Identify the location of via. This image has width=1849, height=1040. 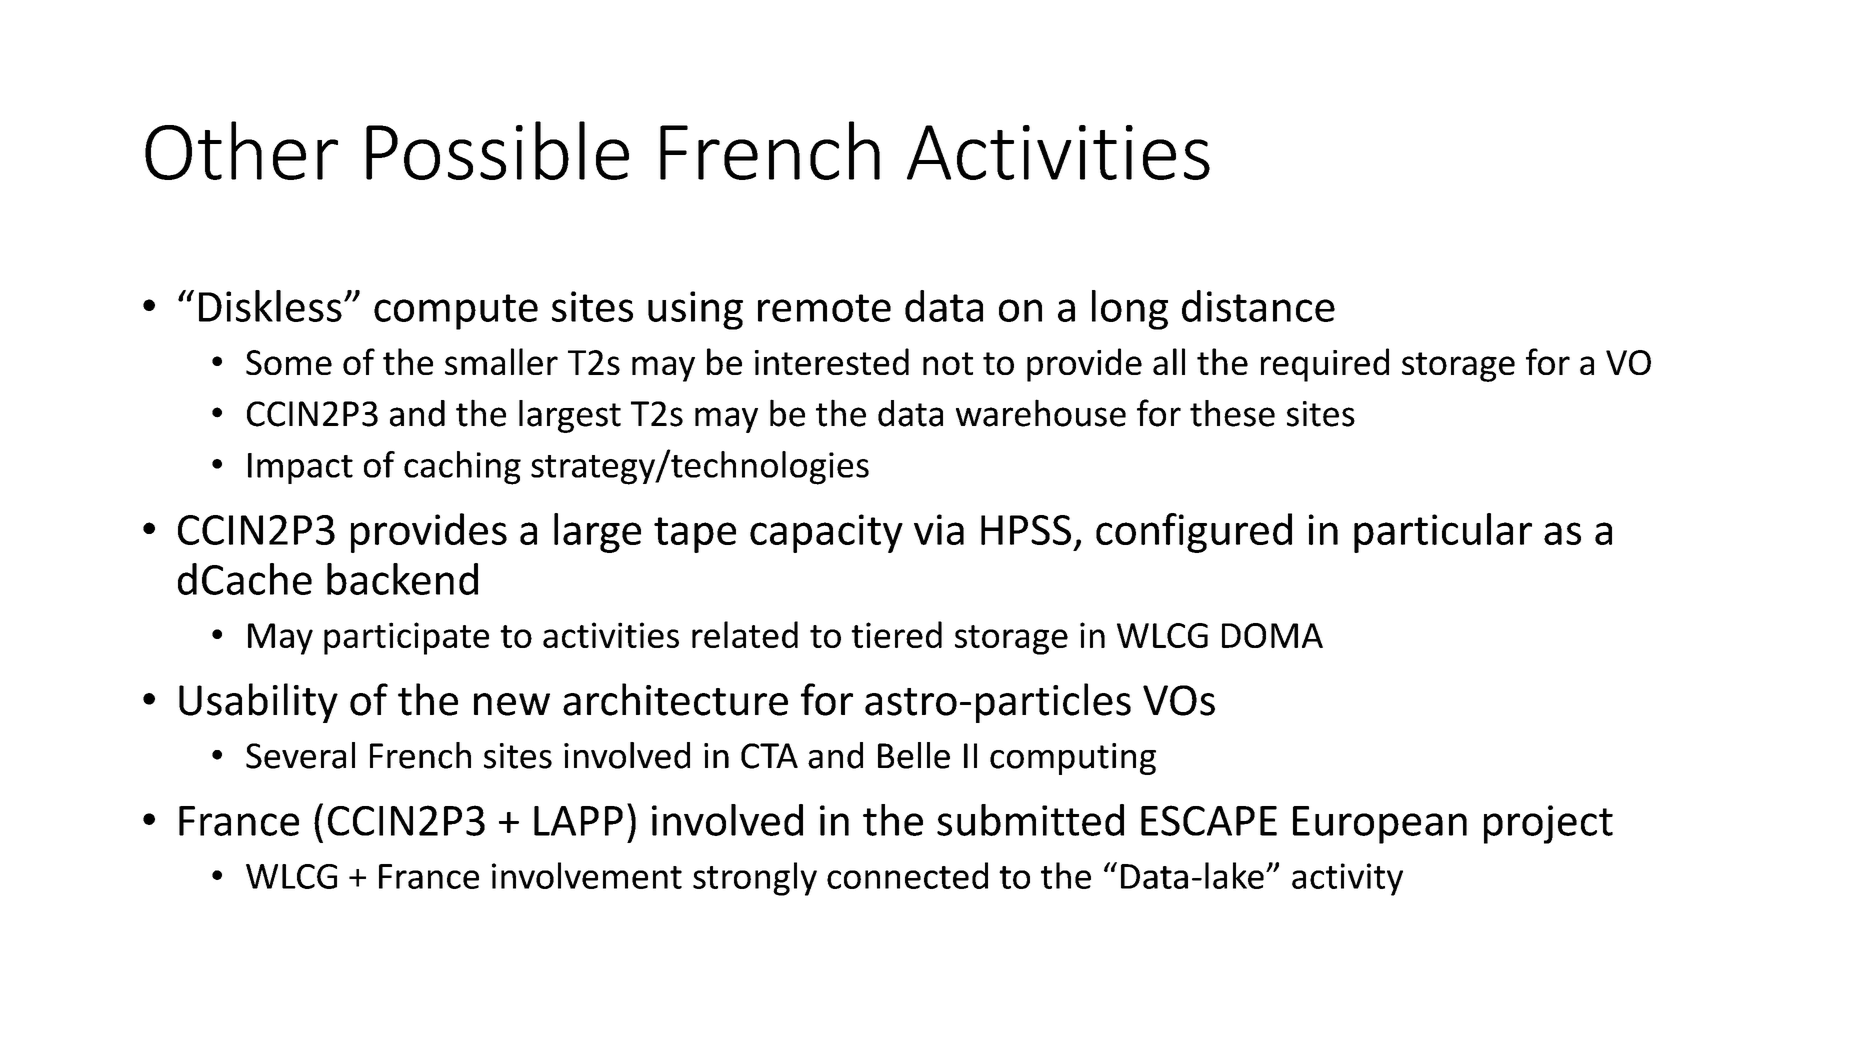
(939, 529).
